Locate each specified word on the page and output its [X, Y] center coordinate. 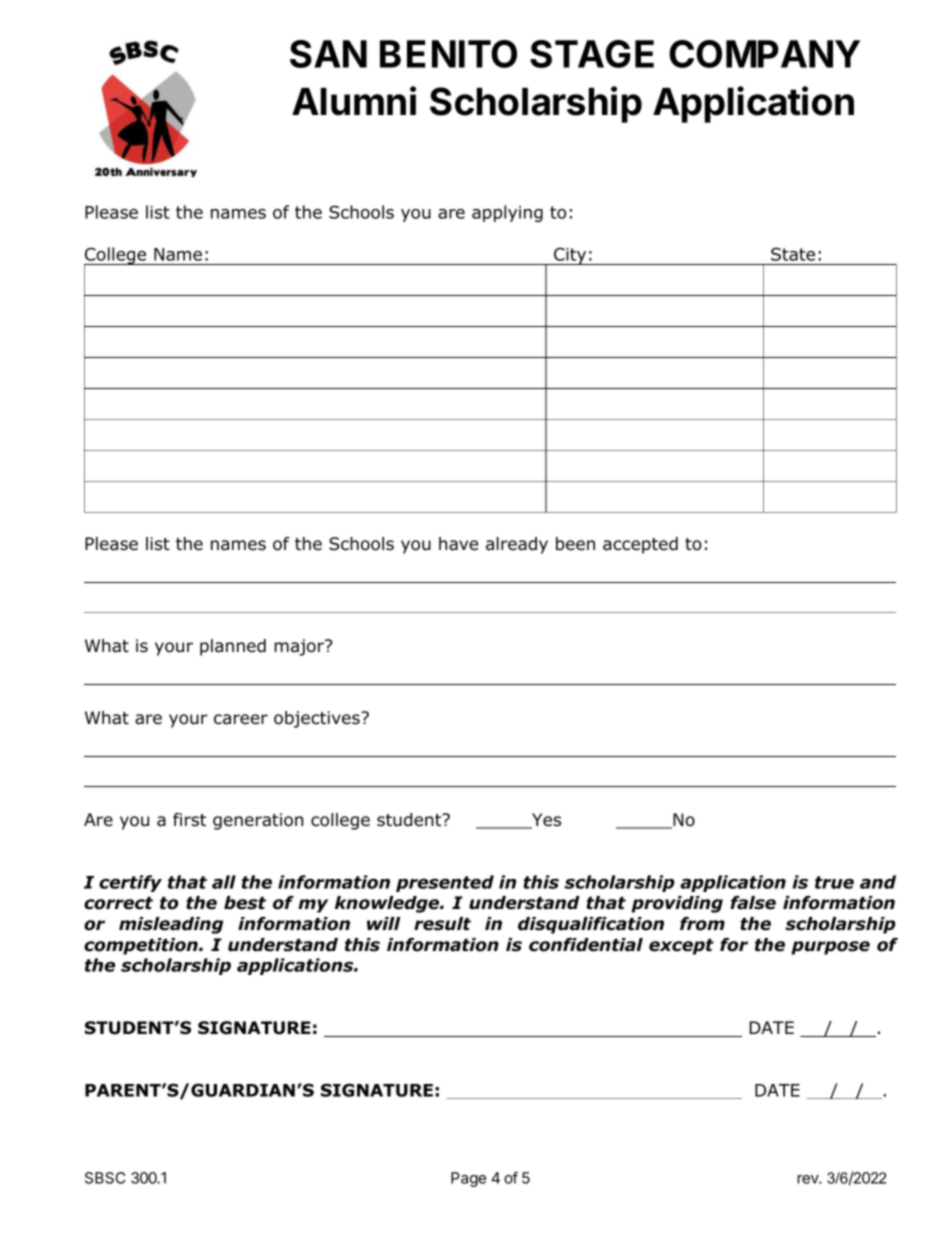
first [189, 820]
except [681, 947]
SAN [328, 54]
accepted [640, 545]
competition [142, 946]
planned [233, 647]
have [458, 544]
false [753, 903]
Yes [545, 821]
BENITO [448, 54]
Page [468, 1179]
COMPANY [764, 54]
